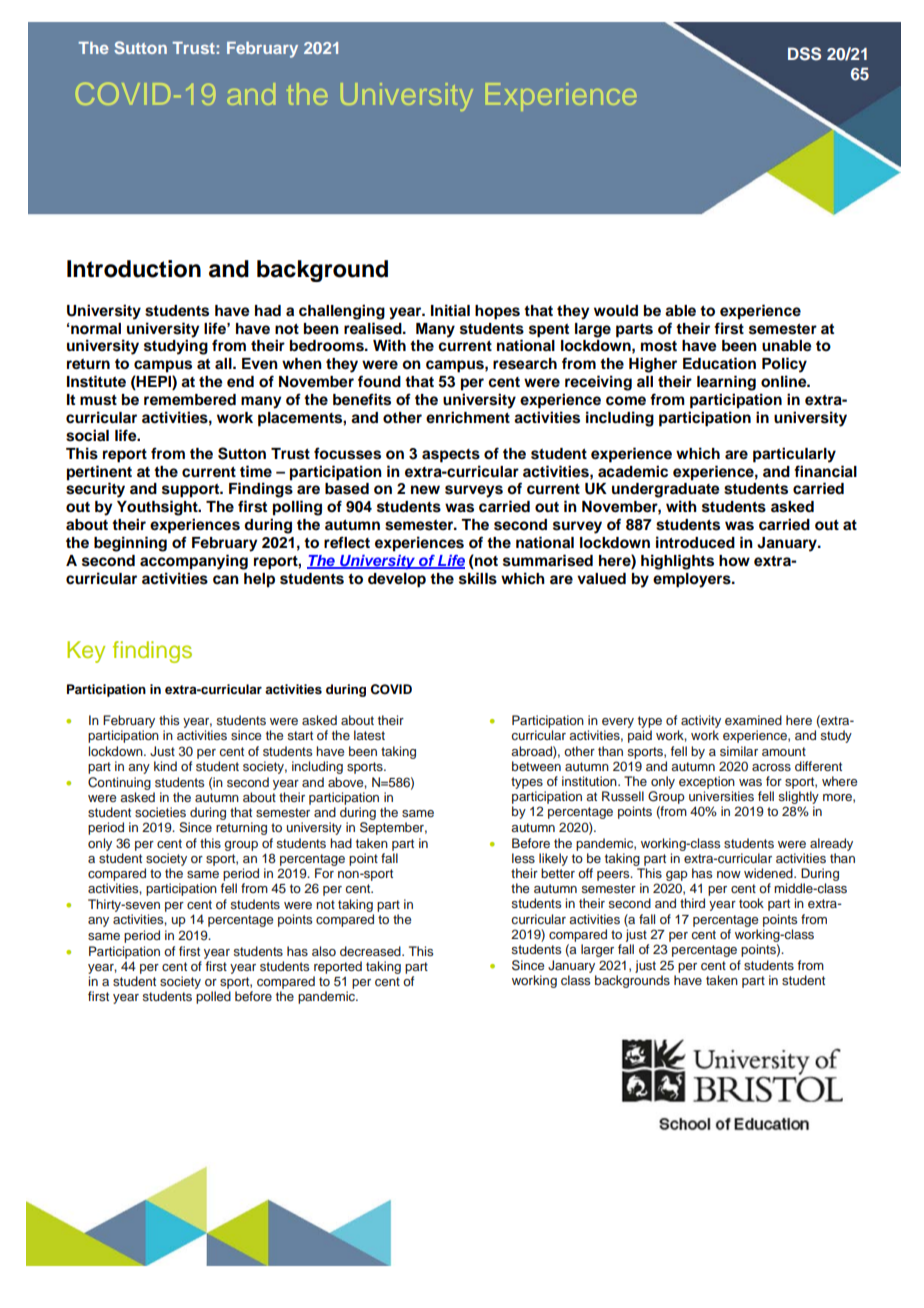  What do you see at coordinates (450, 310) in the screenshot?
I see `Initial` at bounding box center [450, 310].
